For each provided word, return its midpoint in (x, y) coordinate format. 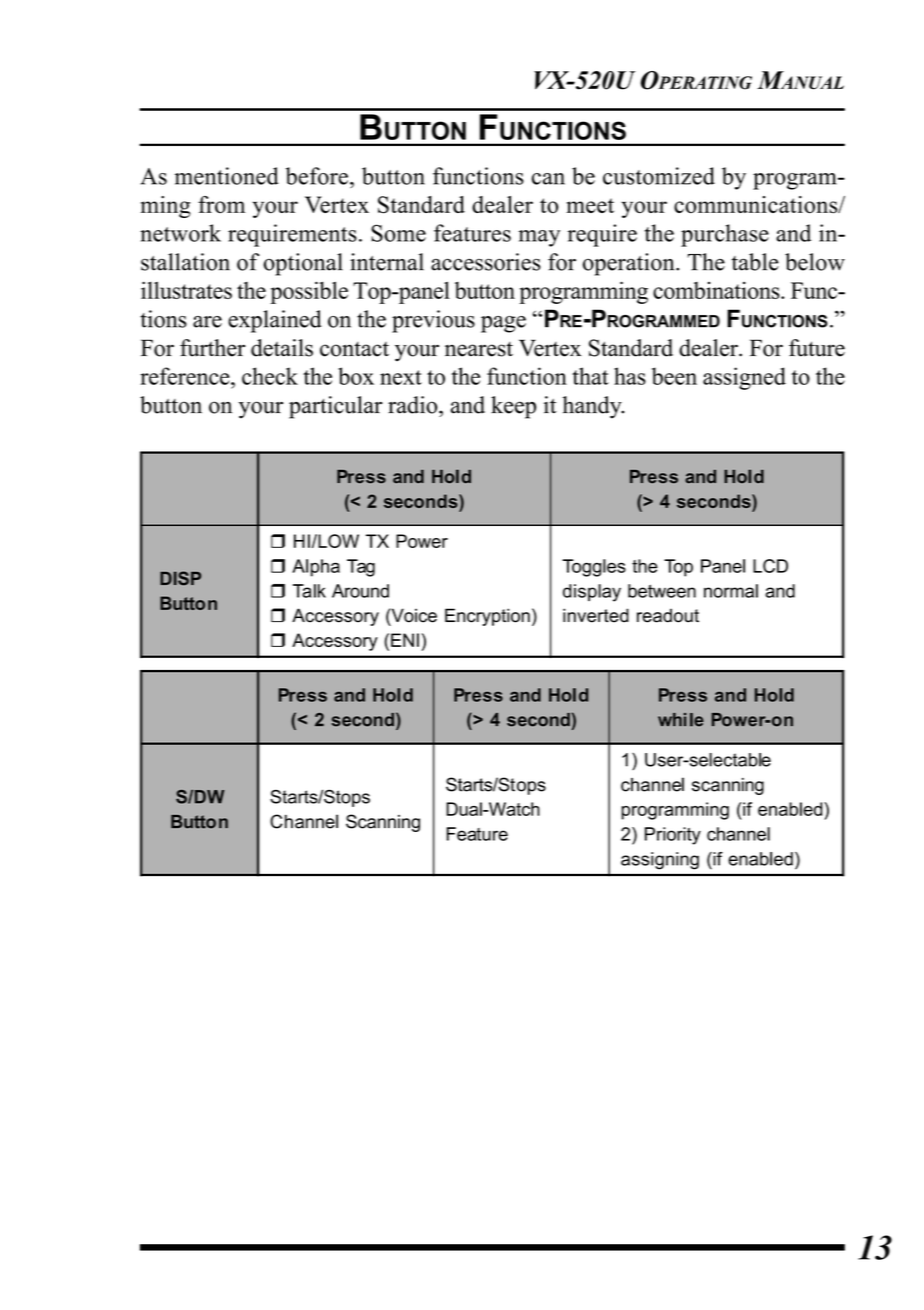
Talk (309, 591)
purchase (725, 235)
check (270, 376)
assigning (660, 861)
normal (731, 591)
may (539, 238)
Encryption (487, 617)
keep (513, 407)
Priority (673, 836)
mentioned (227, 176)
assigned (744, 378)
